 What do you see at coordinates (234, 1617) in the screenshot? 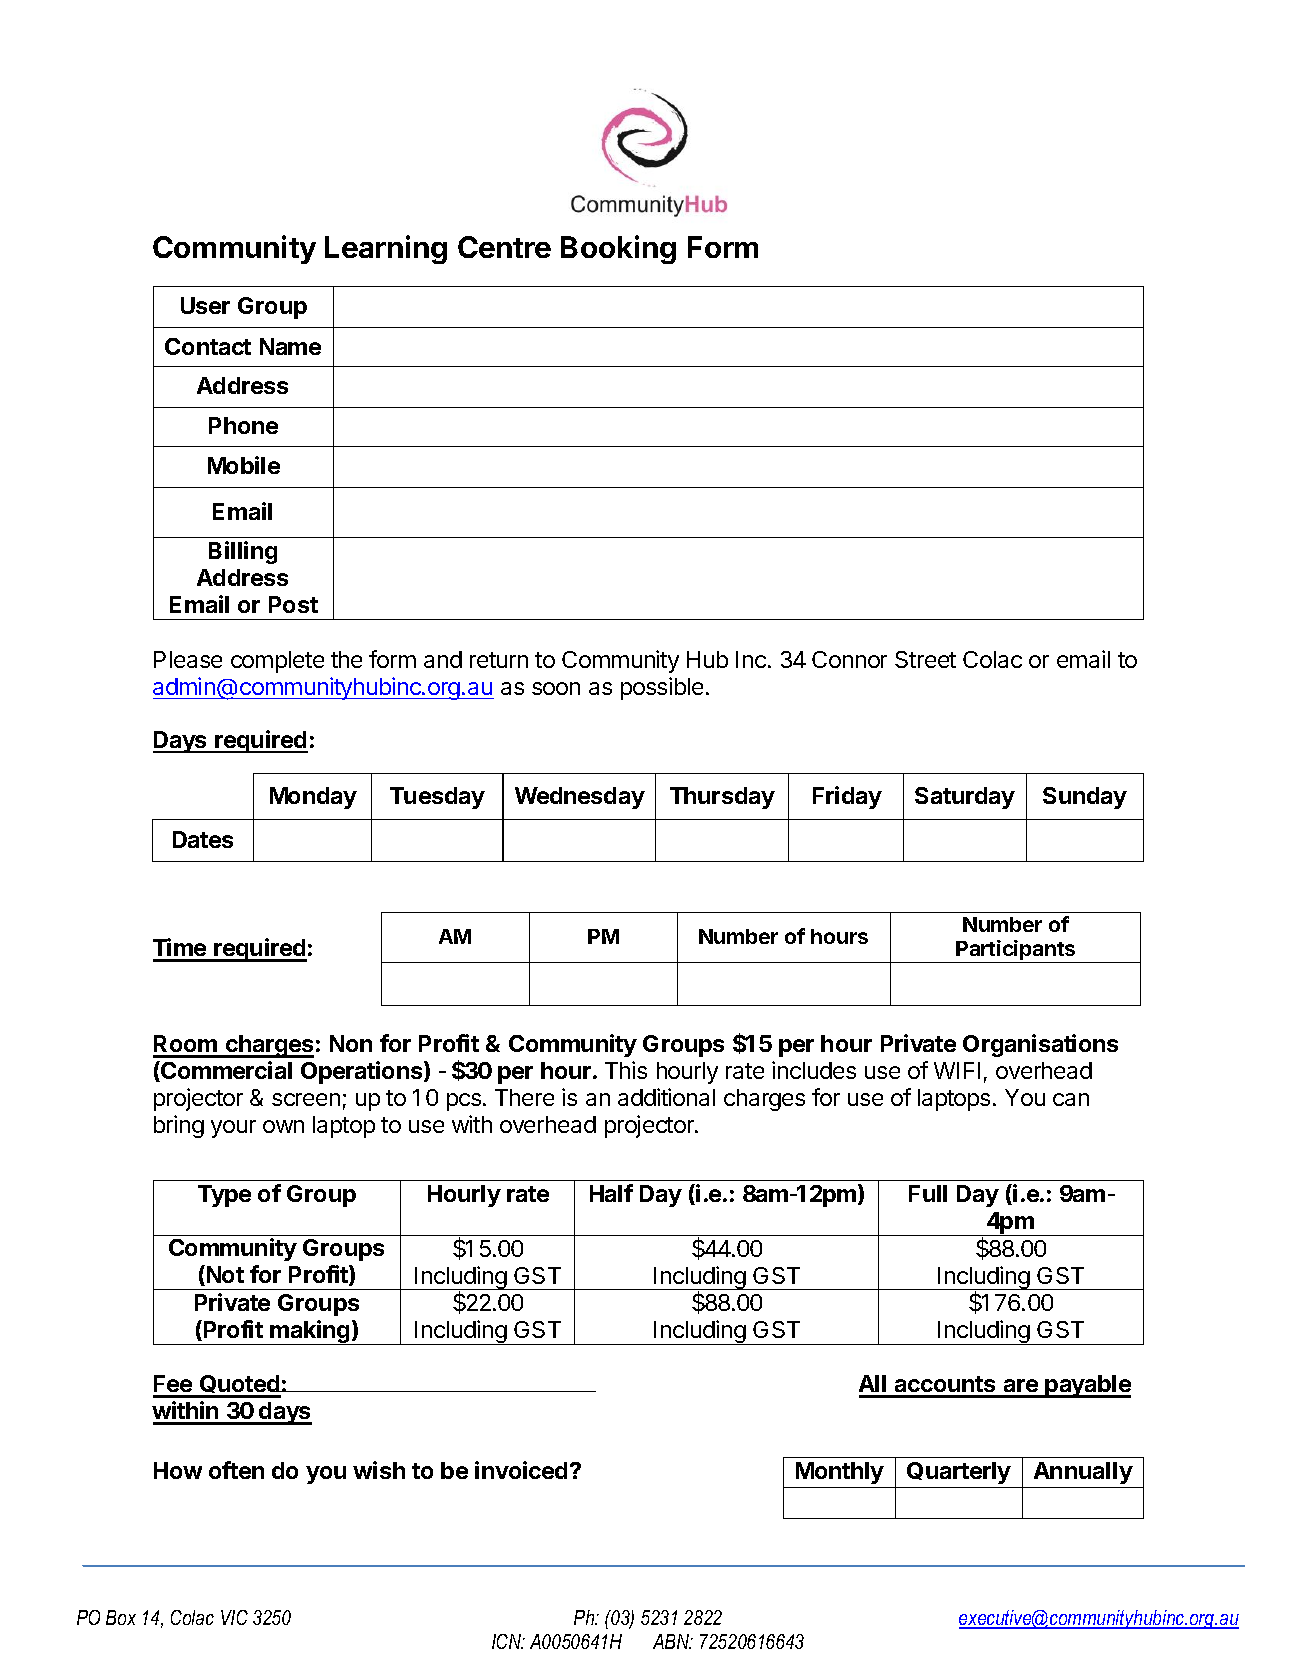
I see `VIC` at bounding box center [234, 1617].
